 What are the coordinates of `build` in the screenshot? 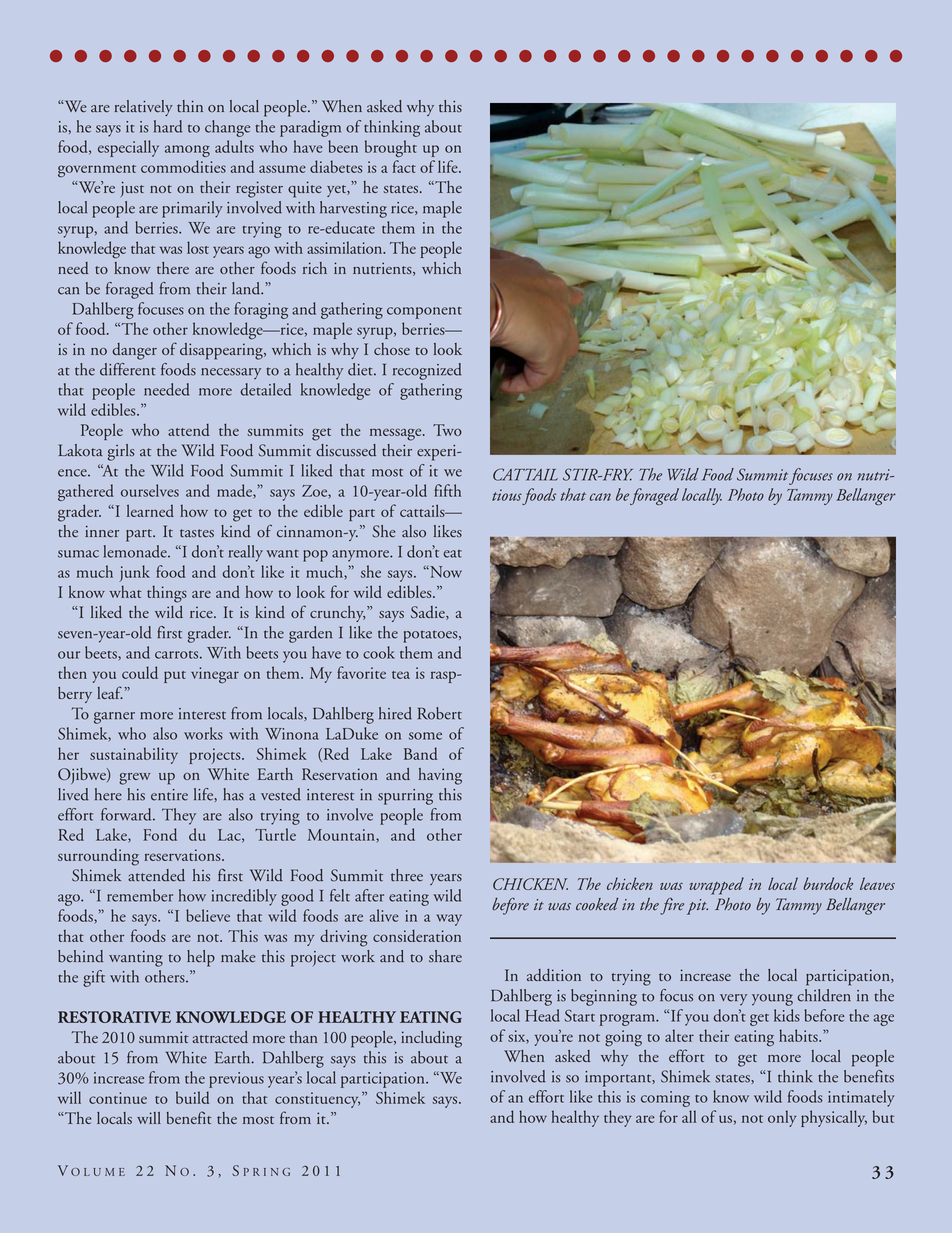 It's located at (193, 1097).
